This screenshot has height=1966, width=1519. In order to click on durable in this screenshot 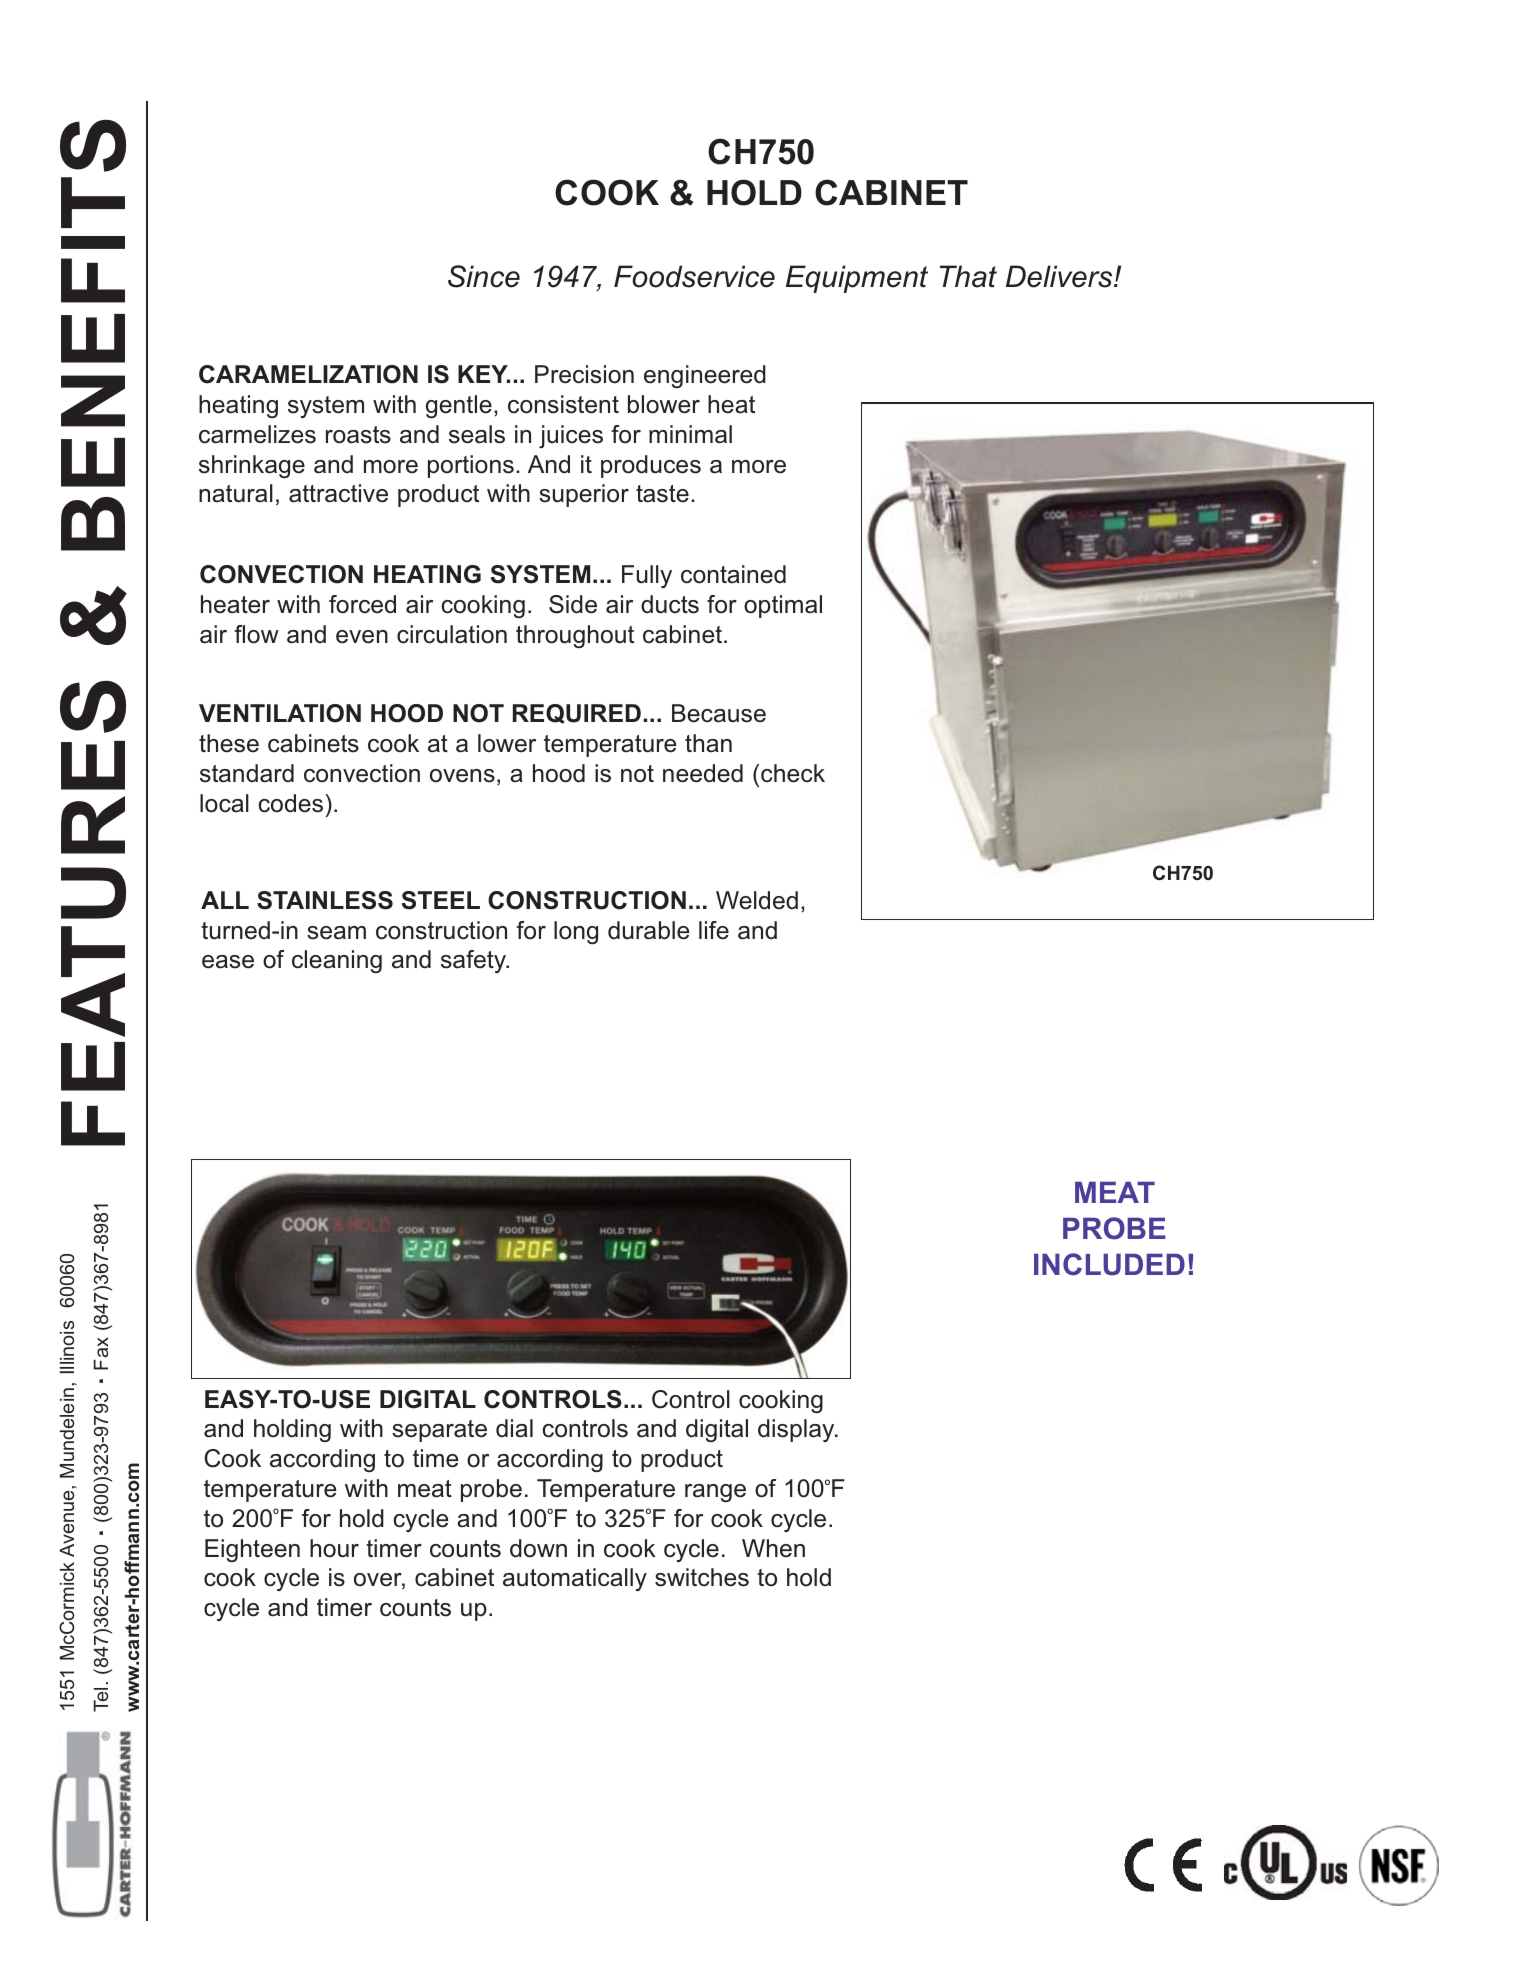, I will do `click(649, 930)`.
